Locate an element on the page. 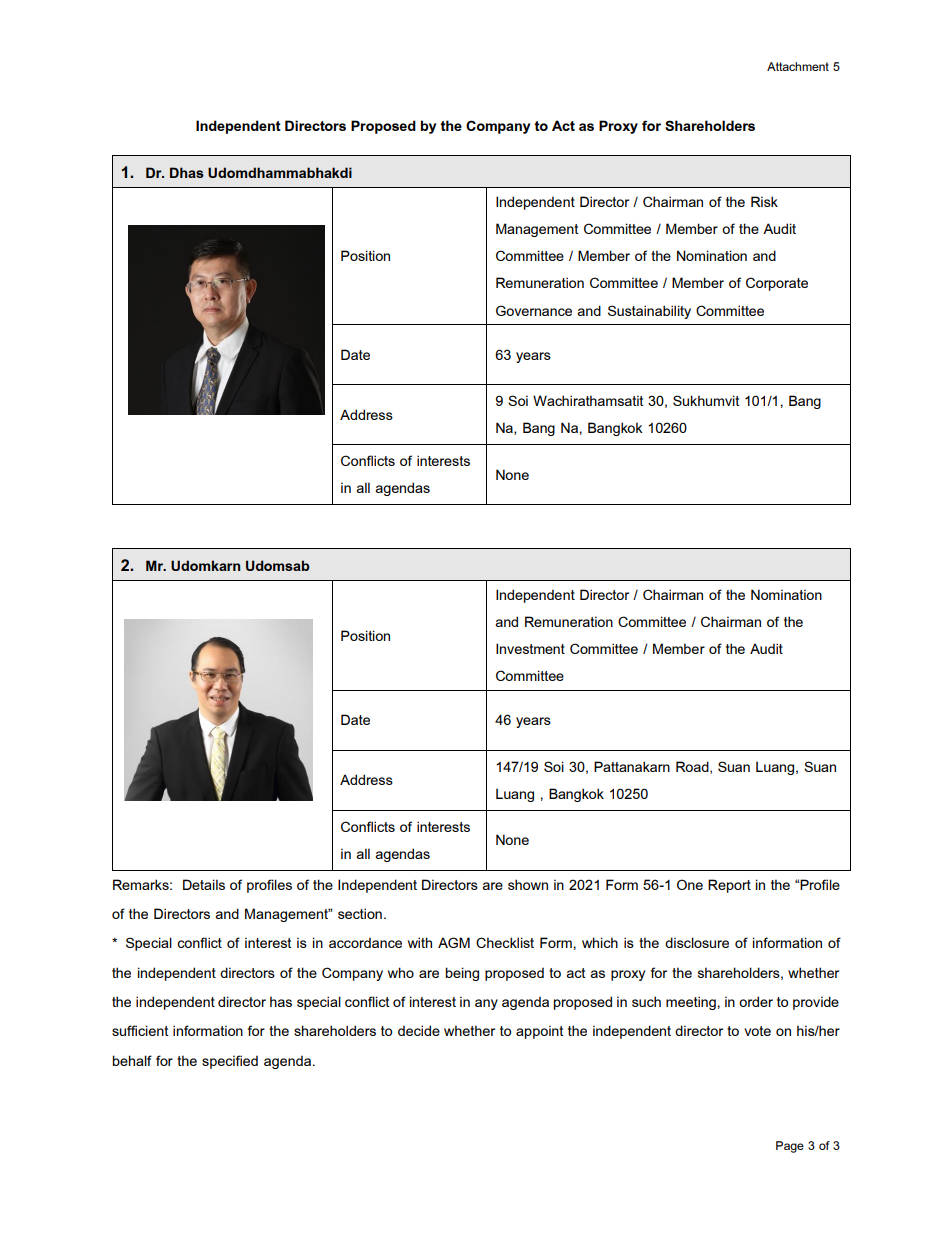  specified is located at coordinates (230, 1062).
